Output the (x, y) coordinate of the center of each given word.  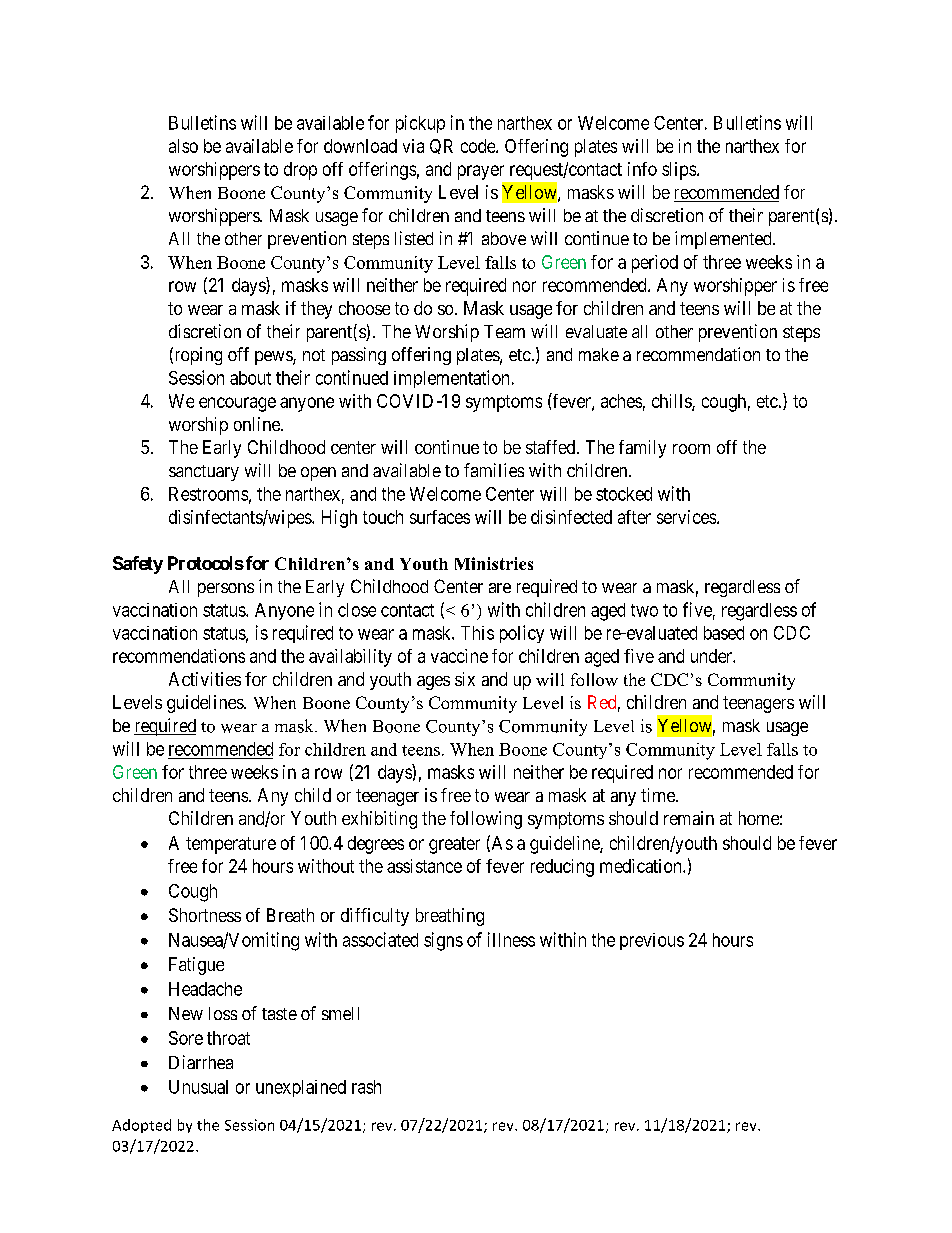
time (659, 795)
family (642, 449)
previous (652, 941)
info (642, 169)
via (413, 146)
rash (366, 1087)
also (183, 146)
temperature (231, 845)
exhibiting (379, 820)
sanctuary (204, 473)
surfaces (440, 517)
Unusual (198, 1087)
